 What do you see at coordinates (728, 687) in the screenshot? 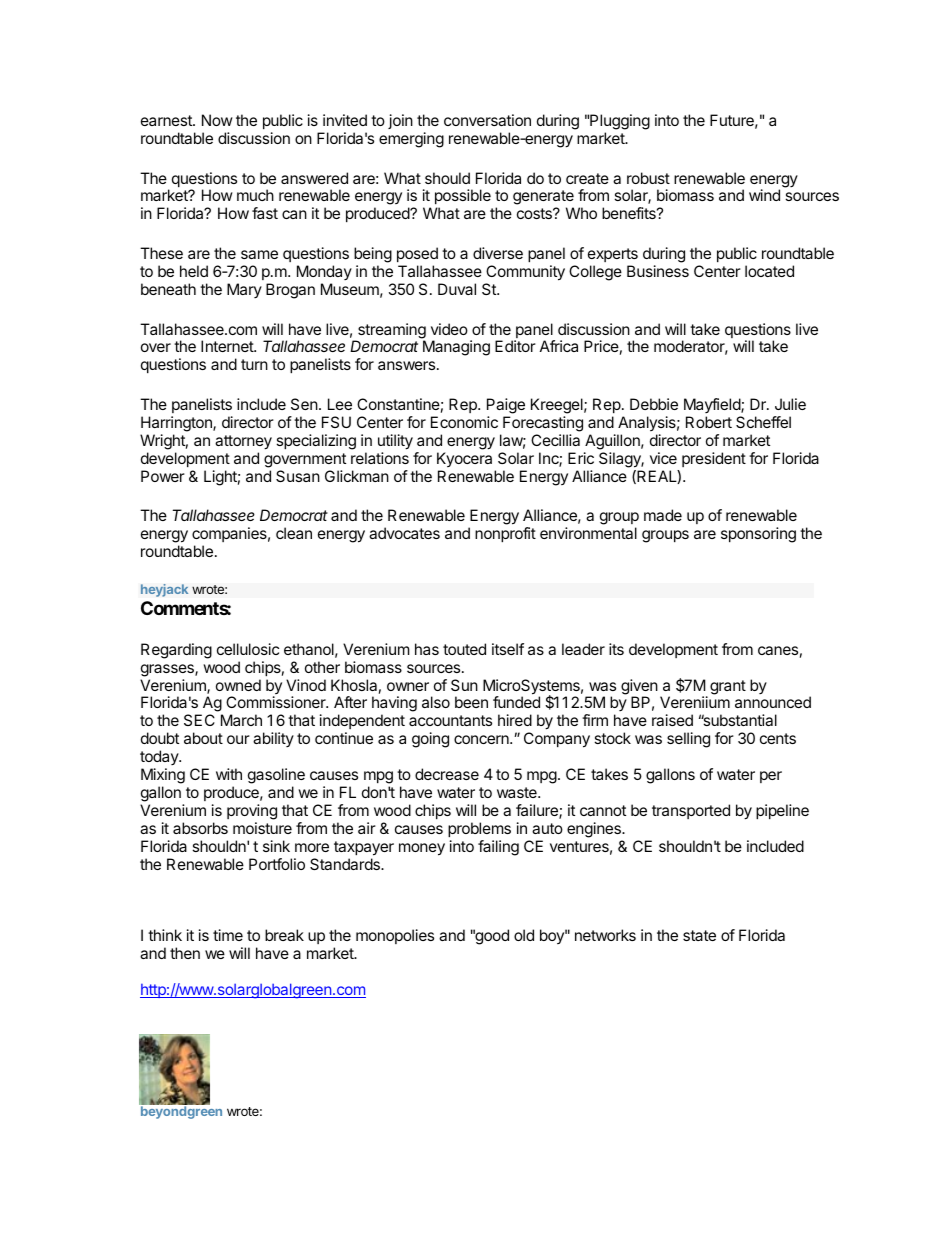
I see `grant` at bounding box center [728, 687].
